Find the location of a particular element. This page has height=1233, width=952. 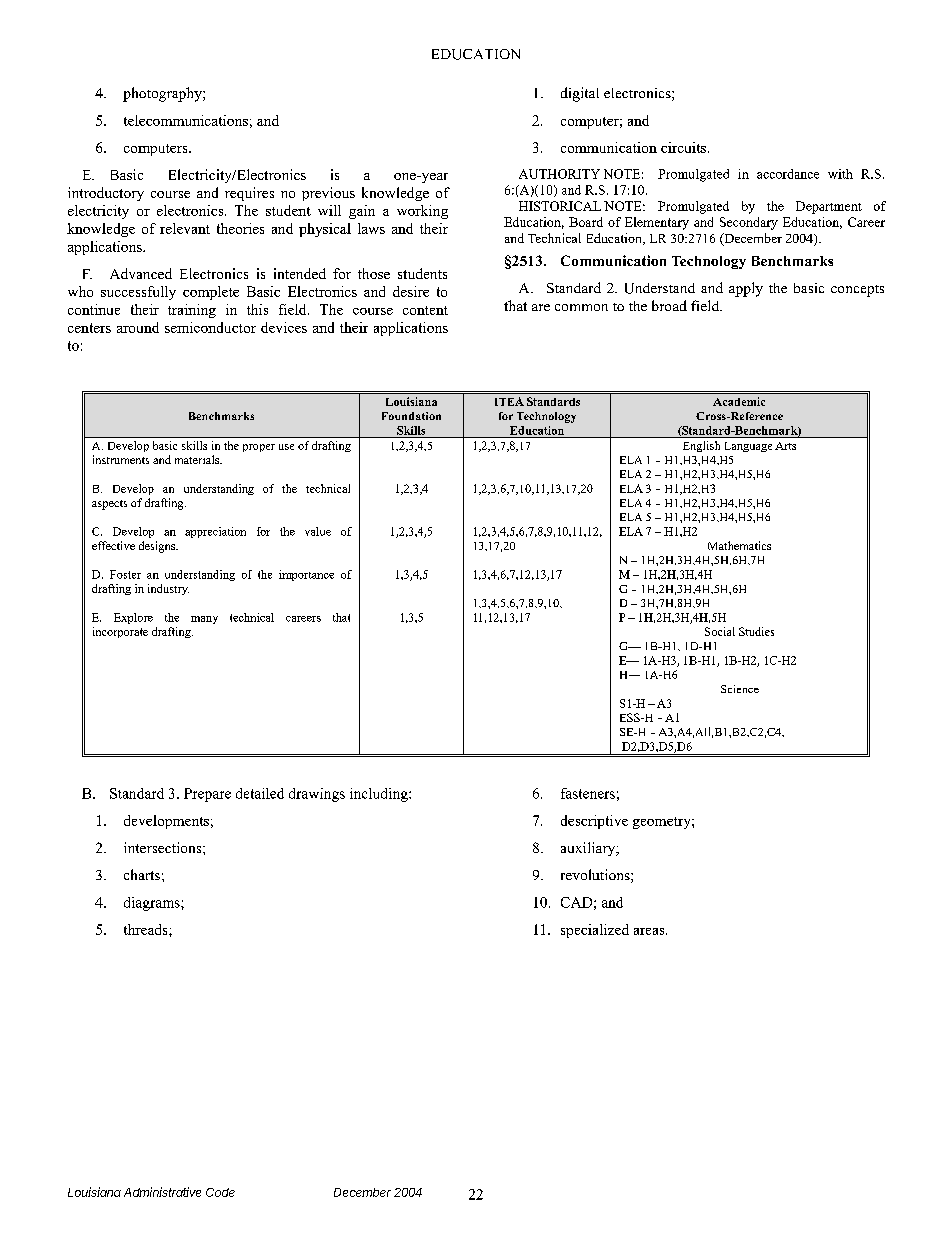

specialized is located at coordinates (595, 931).
